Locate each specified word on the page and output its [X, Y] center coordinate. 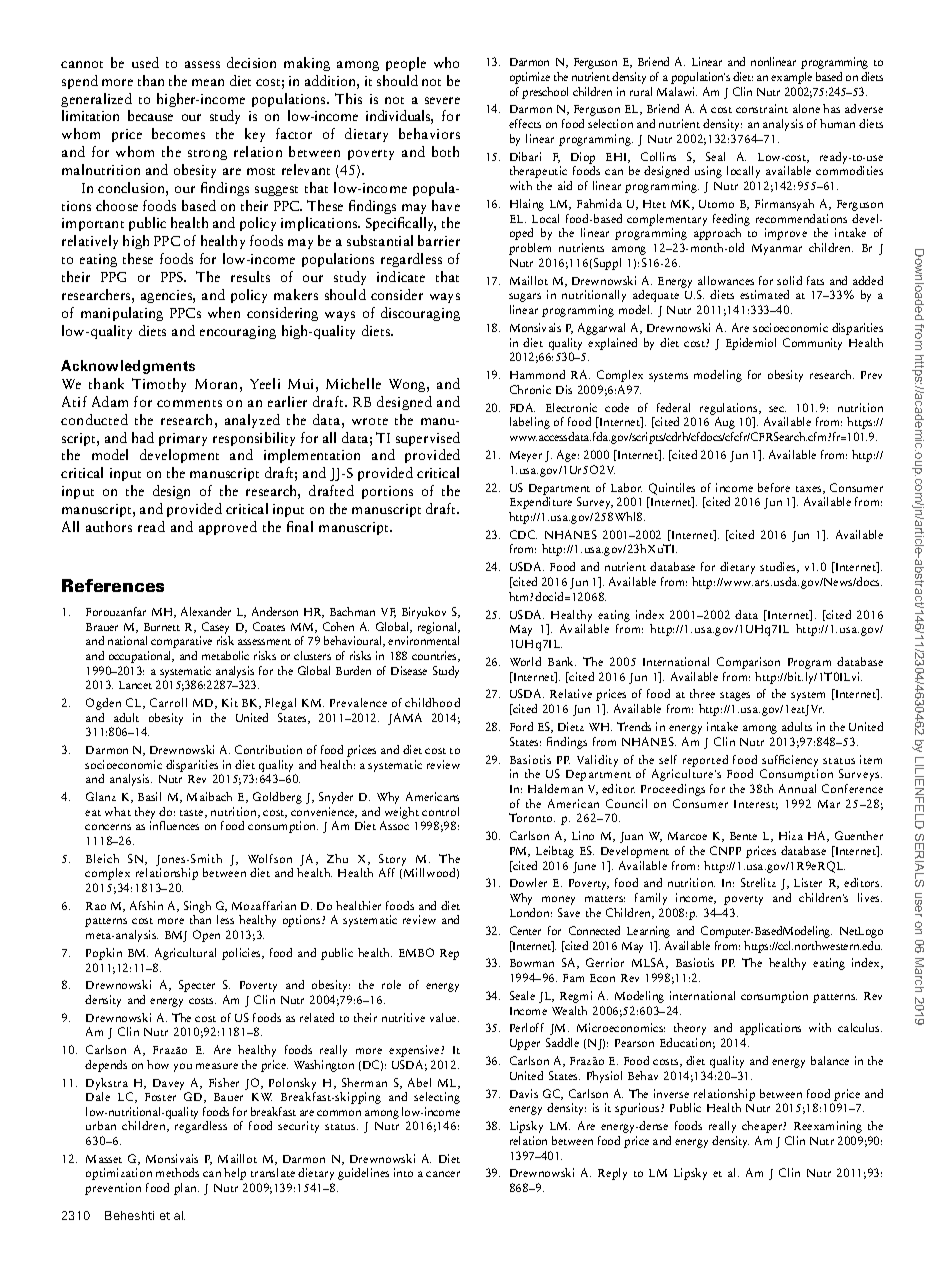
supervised [428, 439]
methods [177, 1172]
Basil [149, 796]
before [774, 487]
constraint [762, 108]
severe [442, 100]
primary [183, 439]
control [440, 811]
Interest [756, 805]
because [150, 115]
